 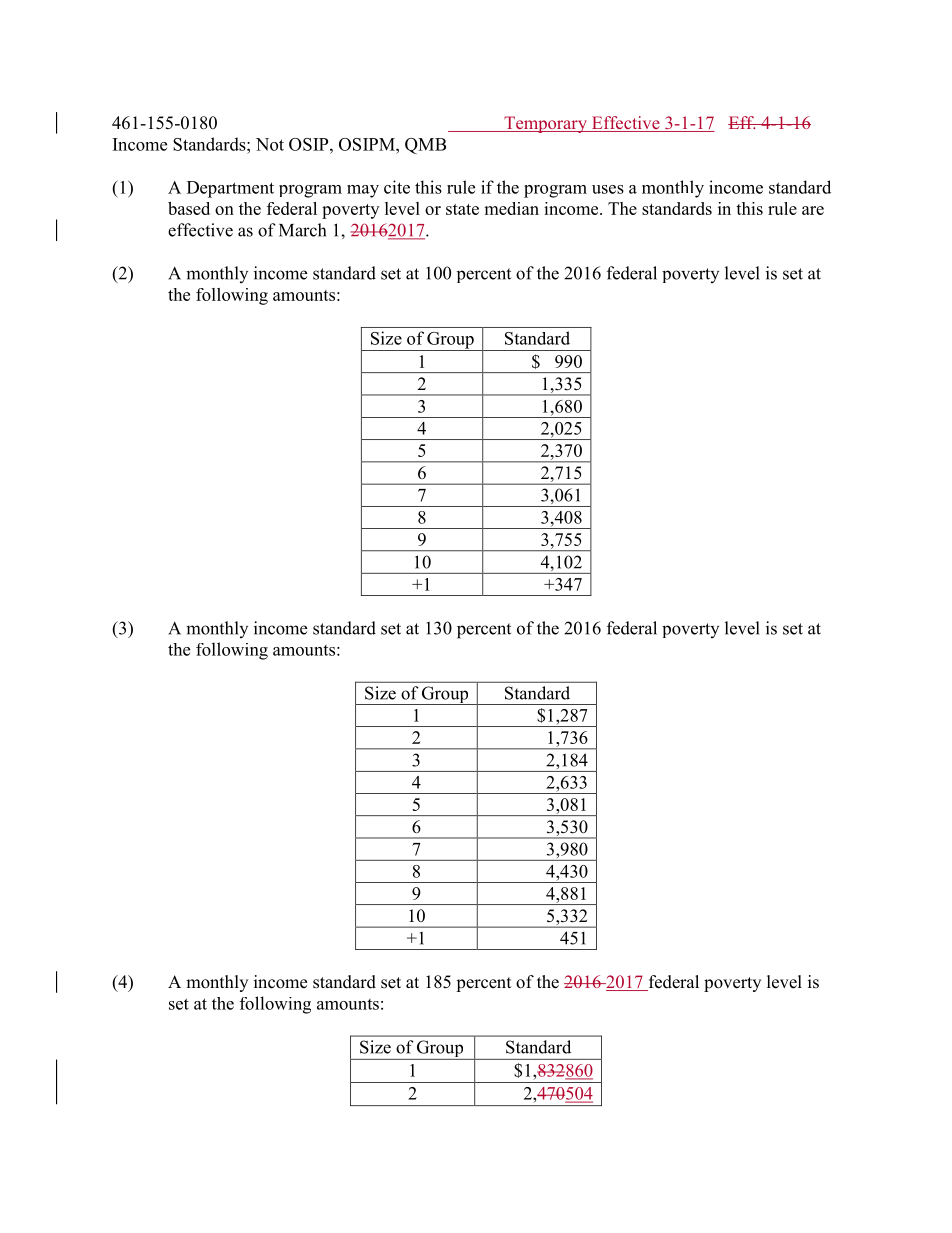 What do you see at coordinates (397, 187) in the screenshot?
I see `cite` at bounding box center [397, 187].
